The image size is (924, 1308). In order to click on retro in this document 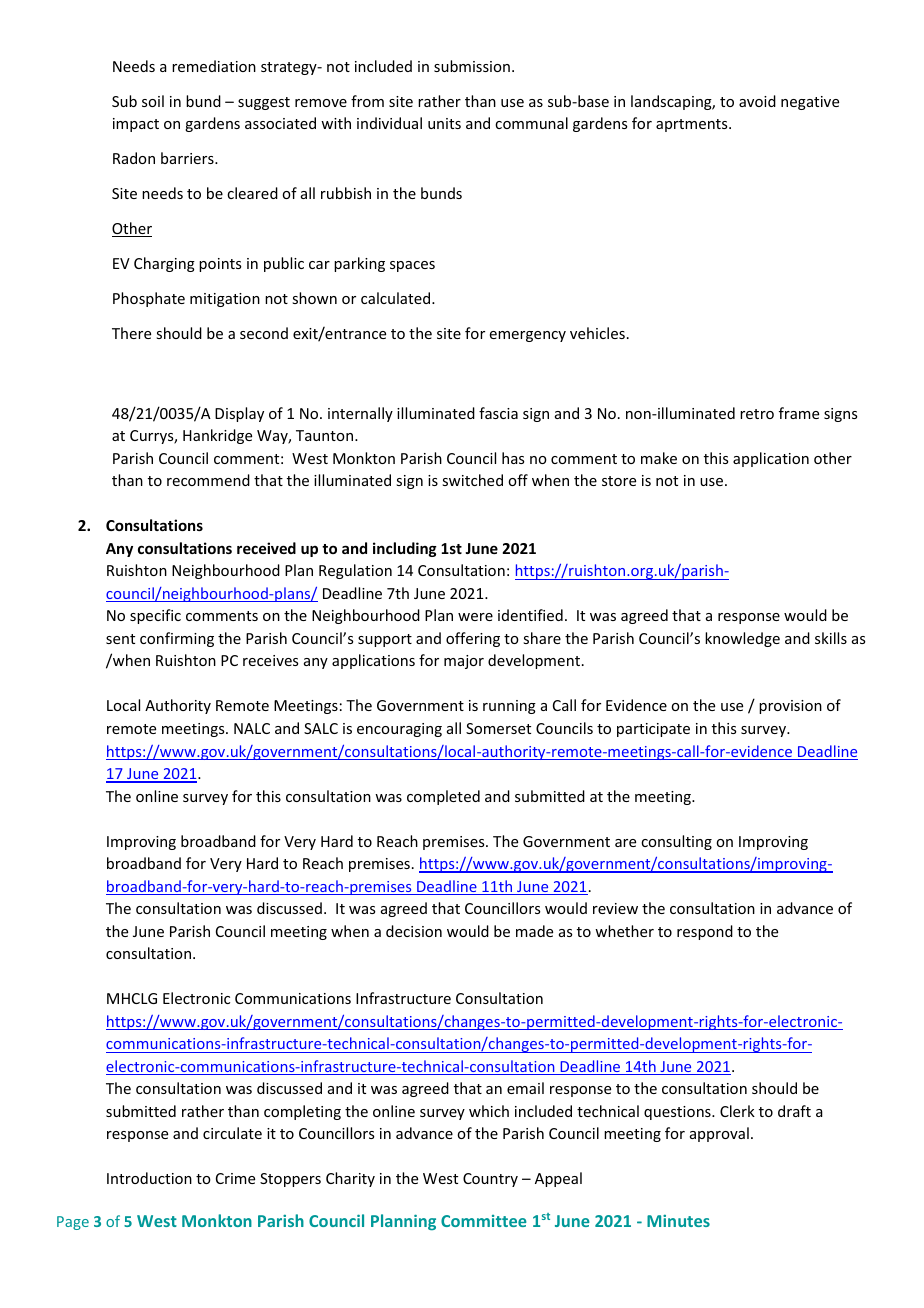, I will do `click(757, 414)`.
